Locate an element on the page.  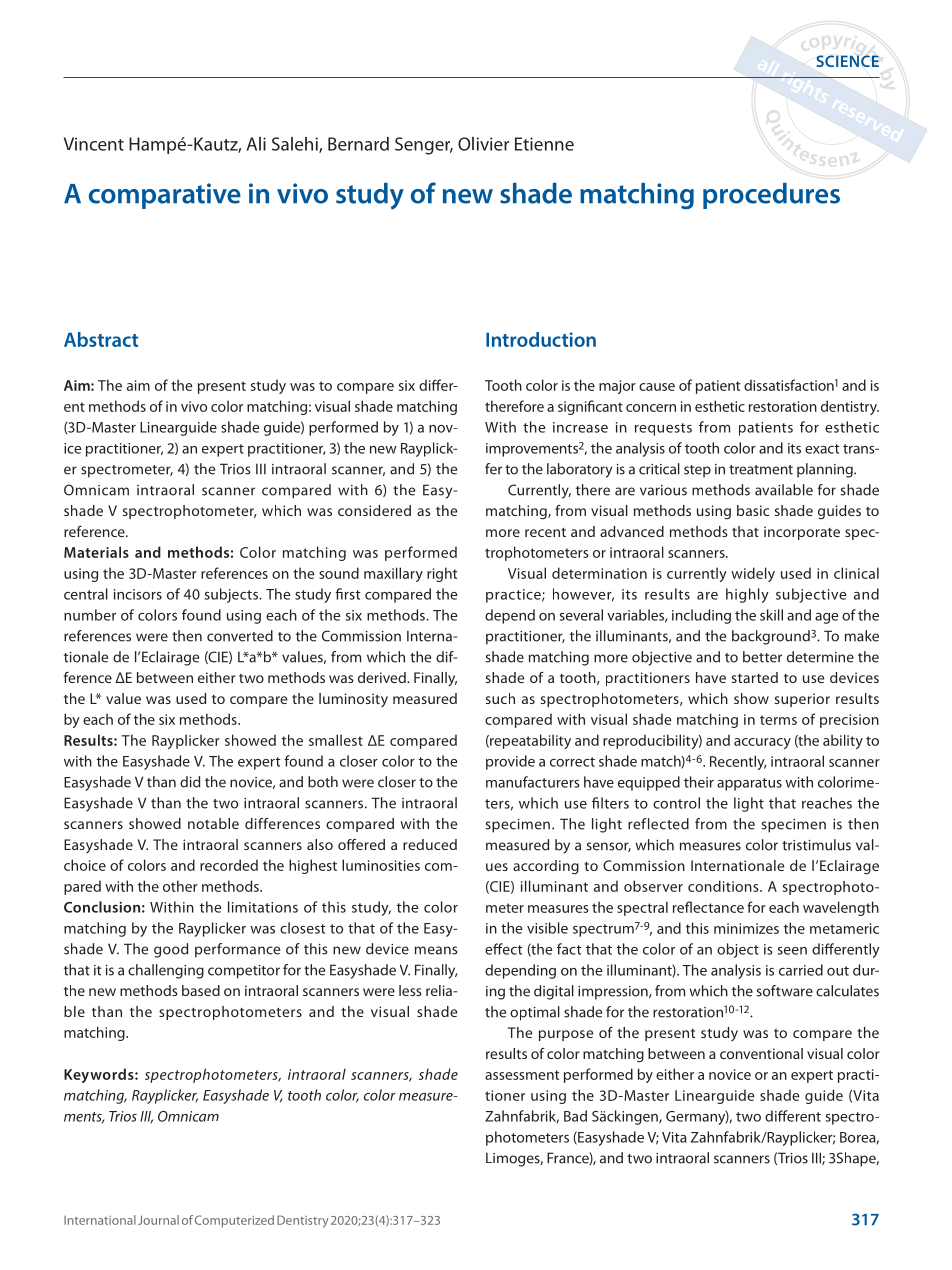
means is located at coordinates (436, 950).
